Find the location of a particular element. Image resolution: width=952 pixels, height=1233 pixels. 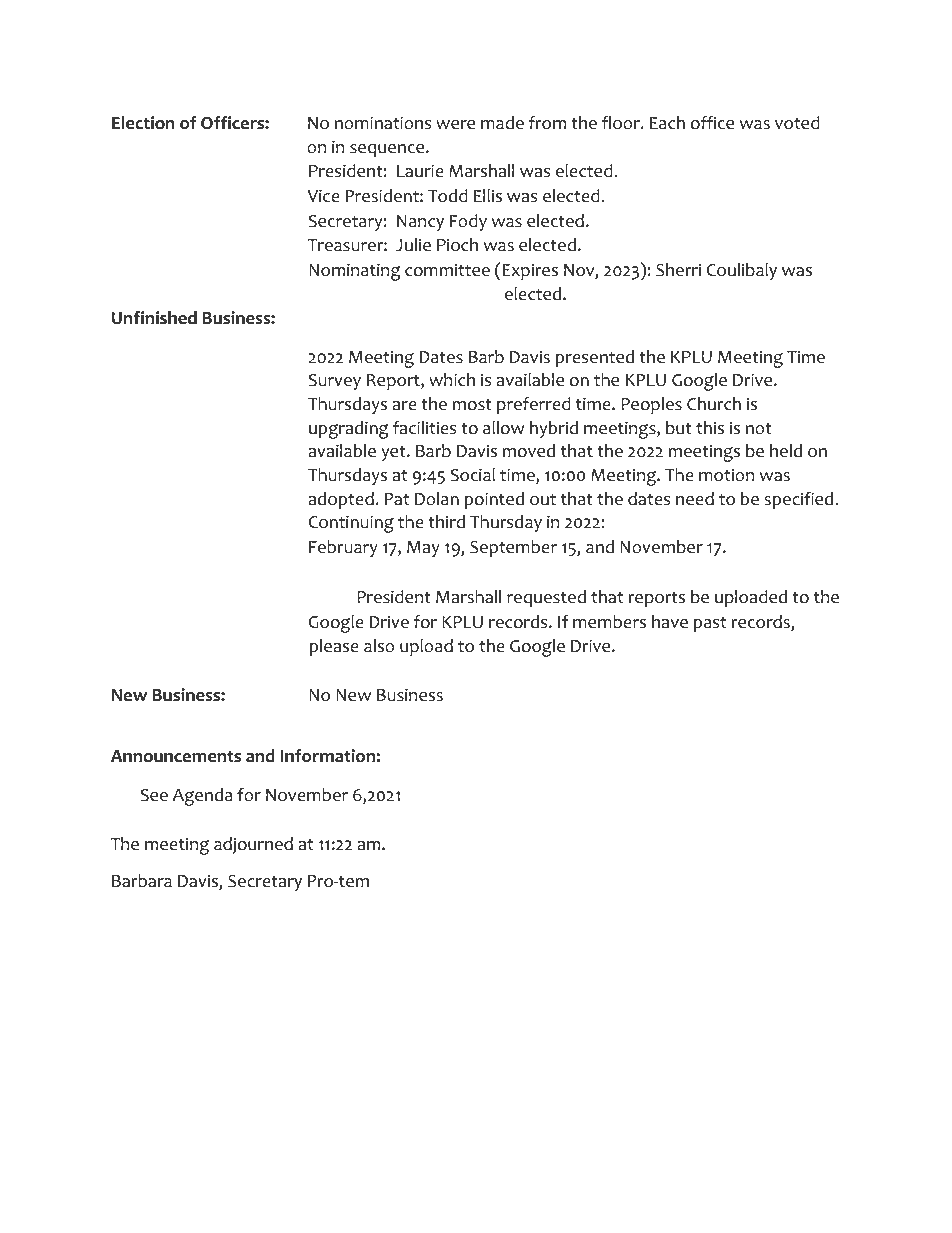

Election is located at coordinates (143, 123).
